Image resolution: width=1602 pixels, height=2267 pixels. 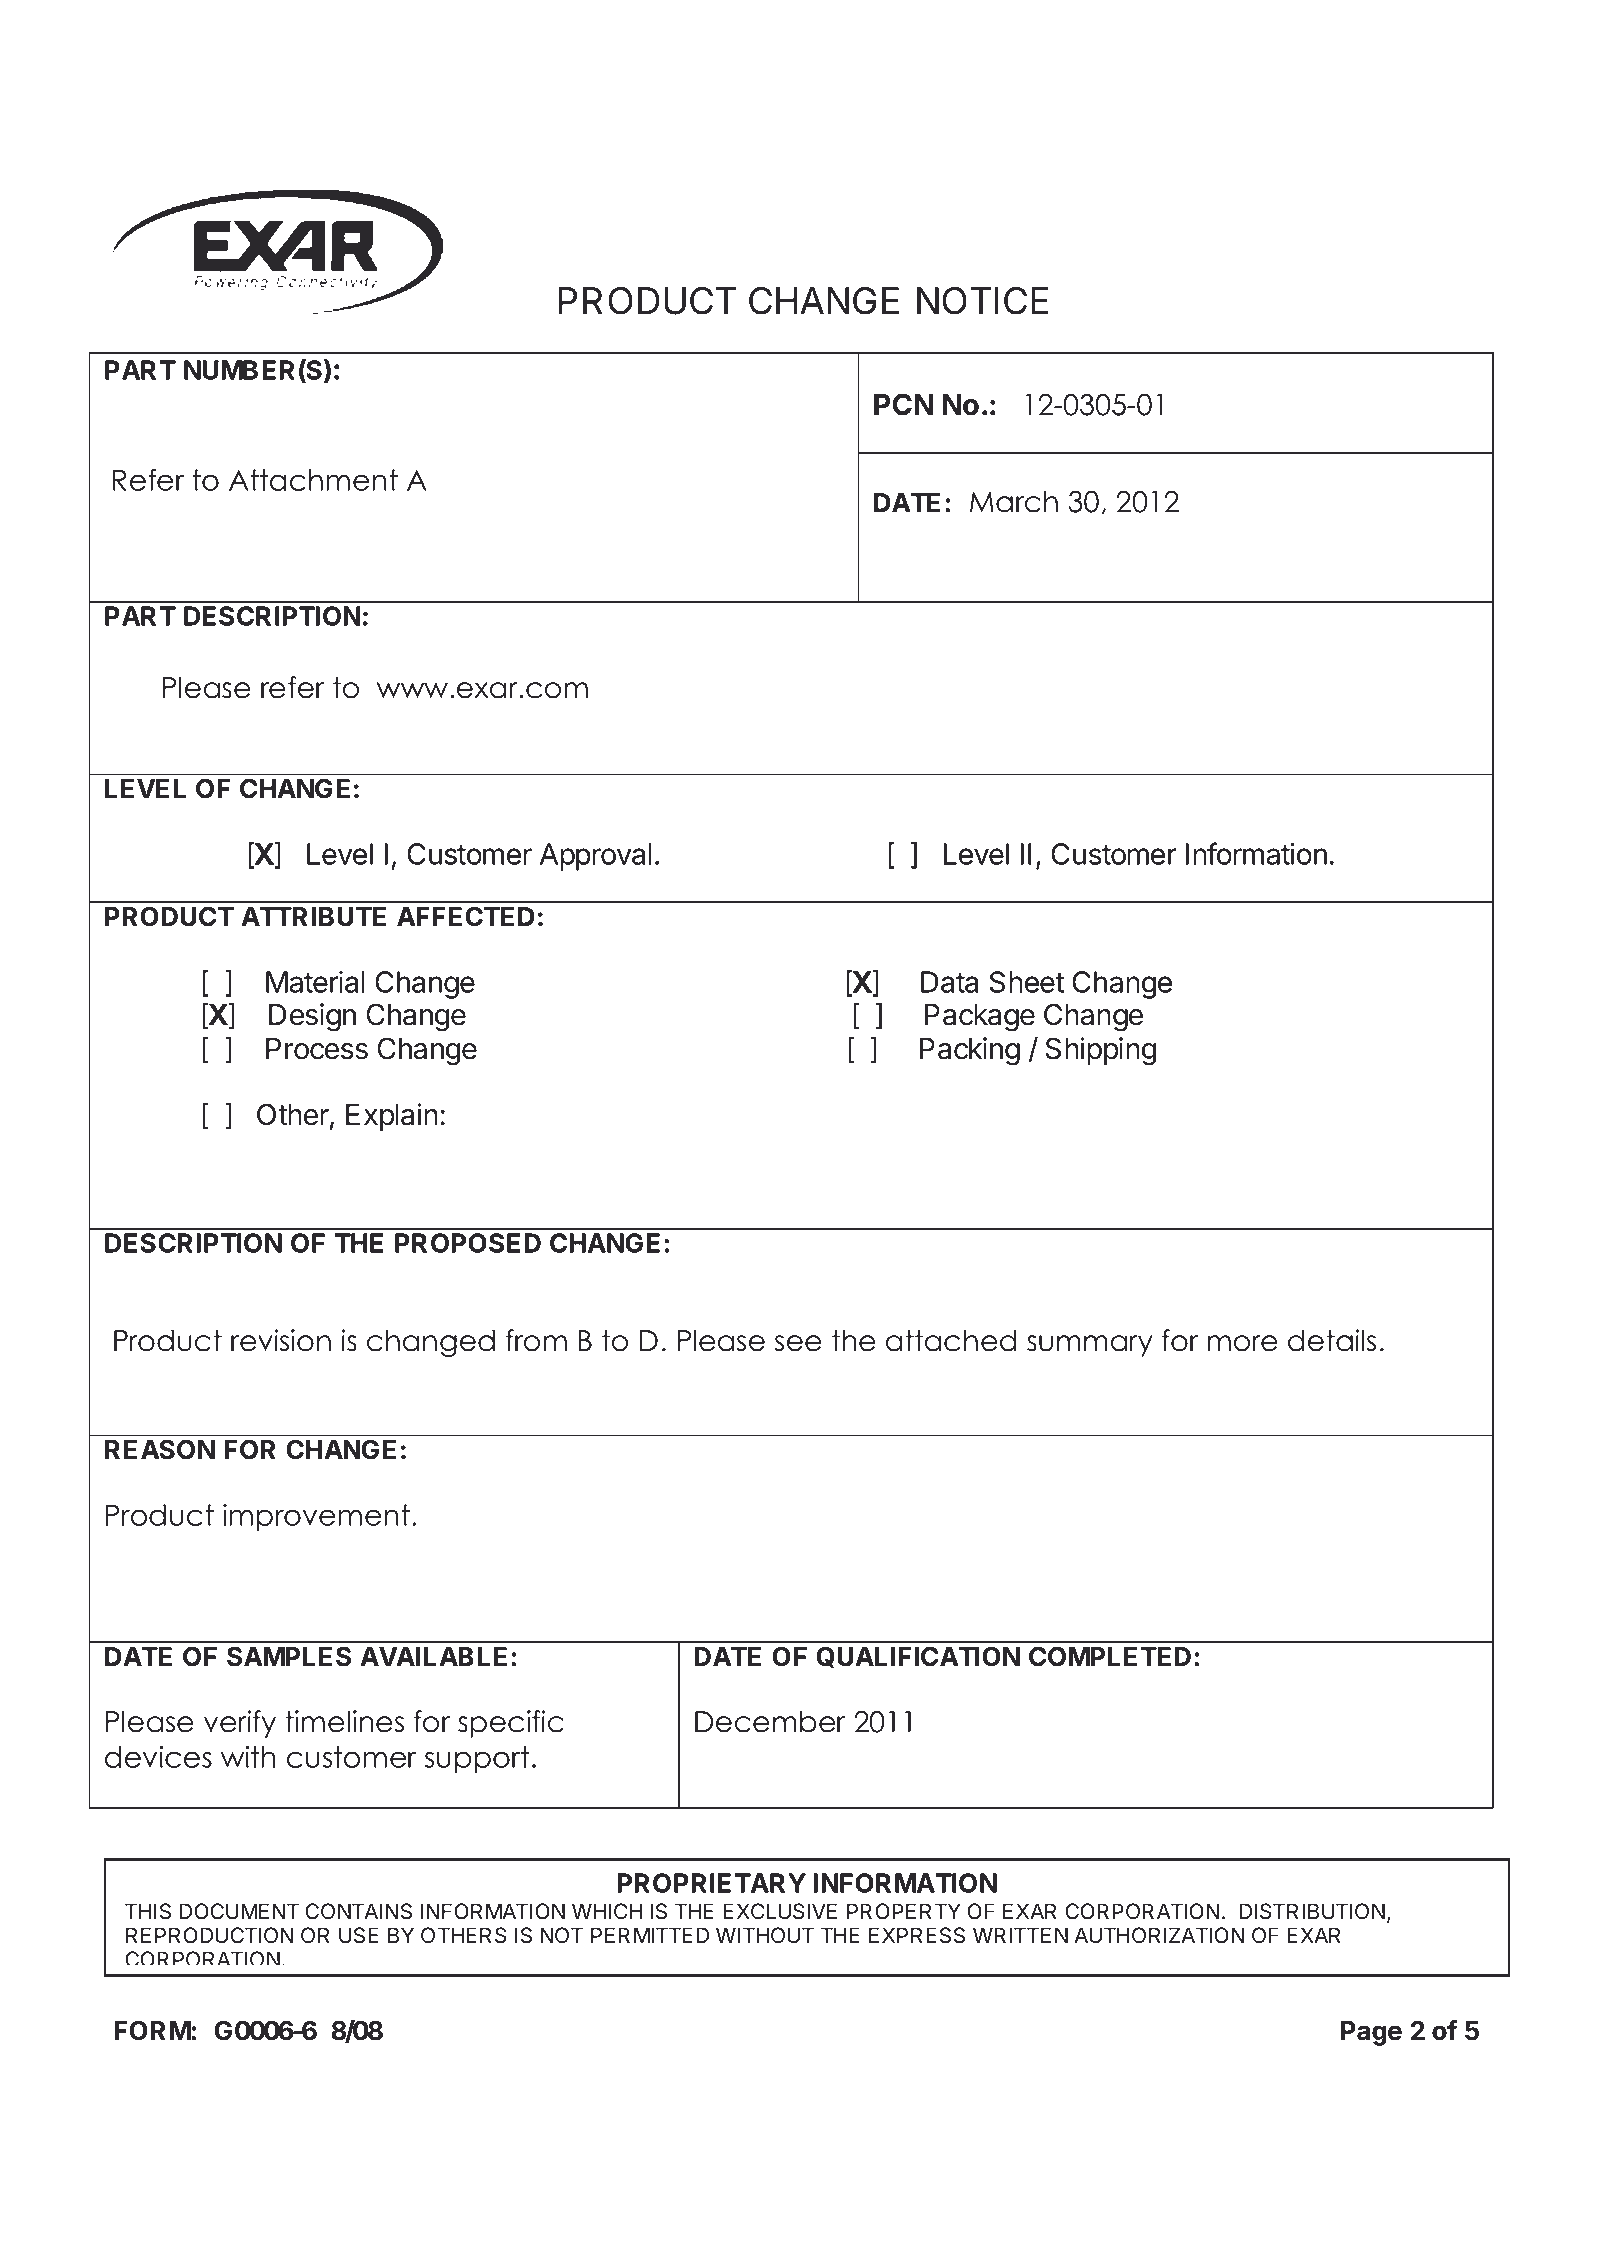 I want to click on see, so click(x=798, y=1343).
